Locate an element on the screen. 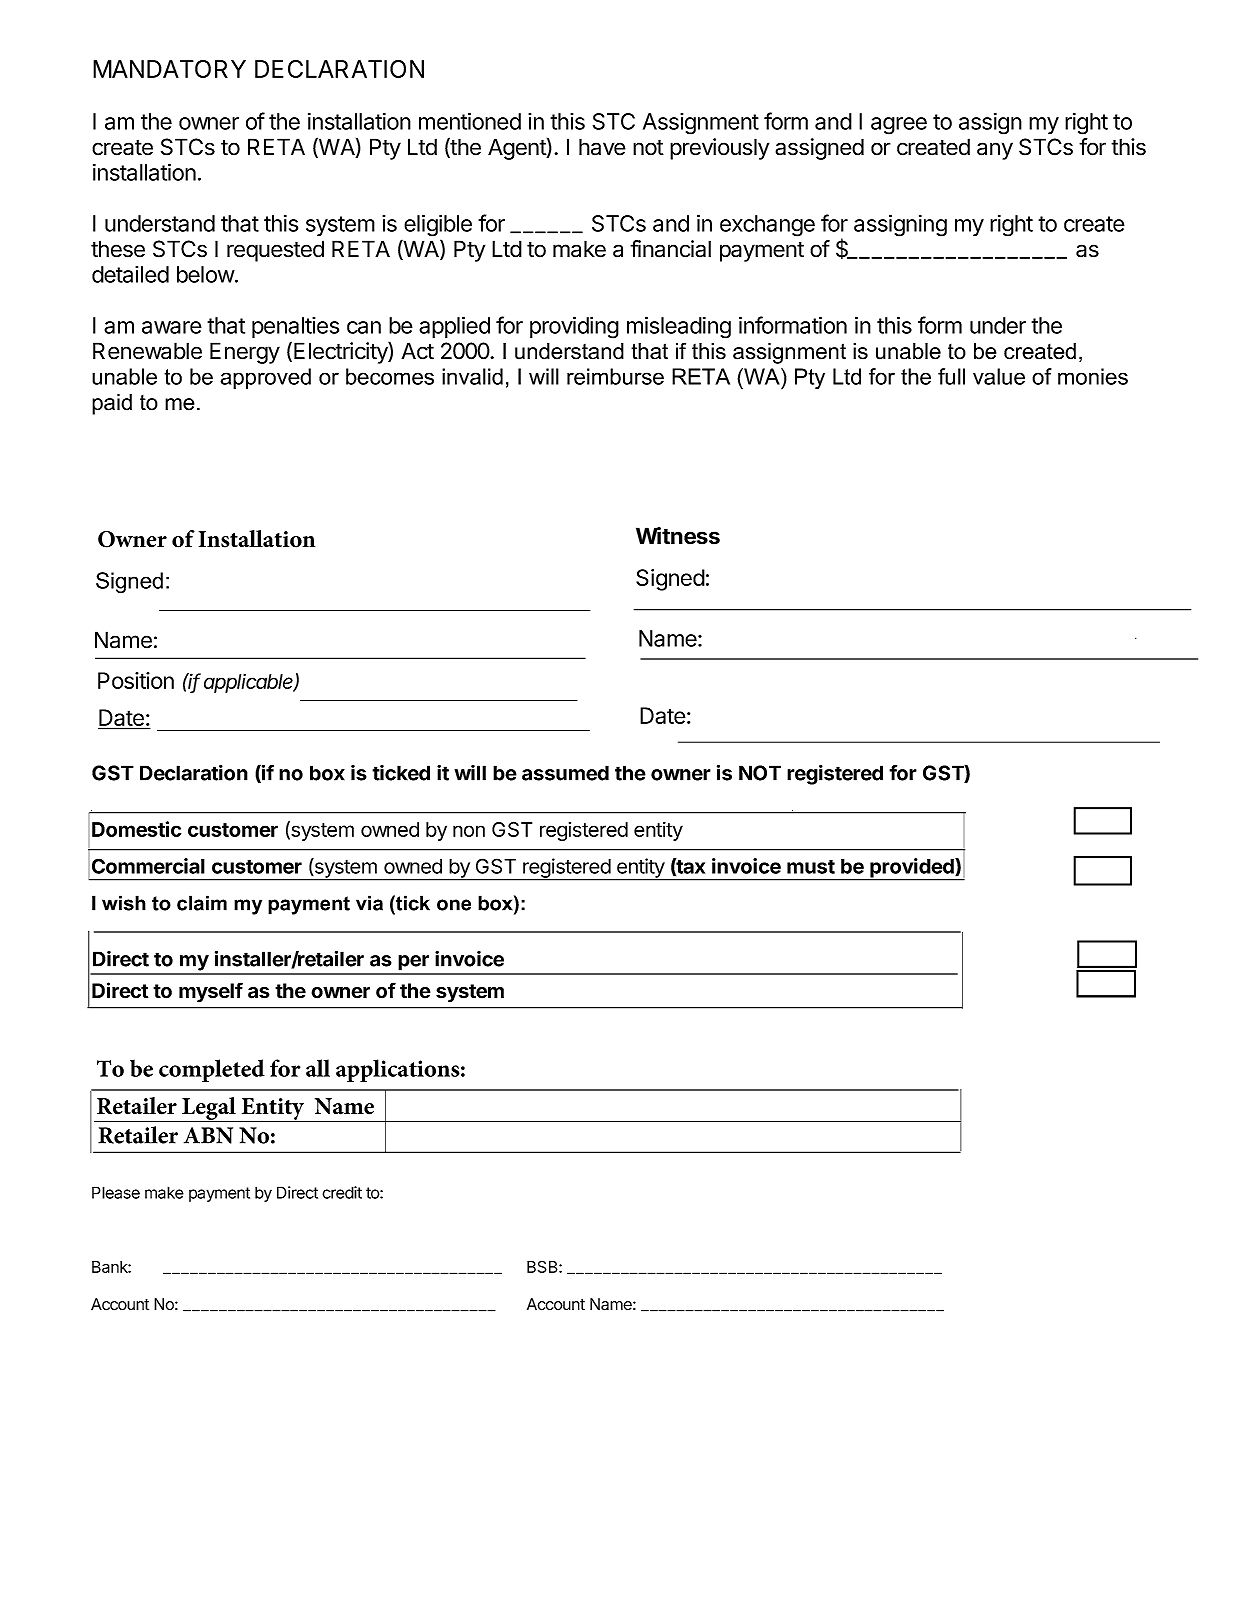 The width and height of the screenshot is (1235, 1598). any is located at coordinates (995, 151).
